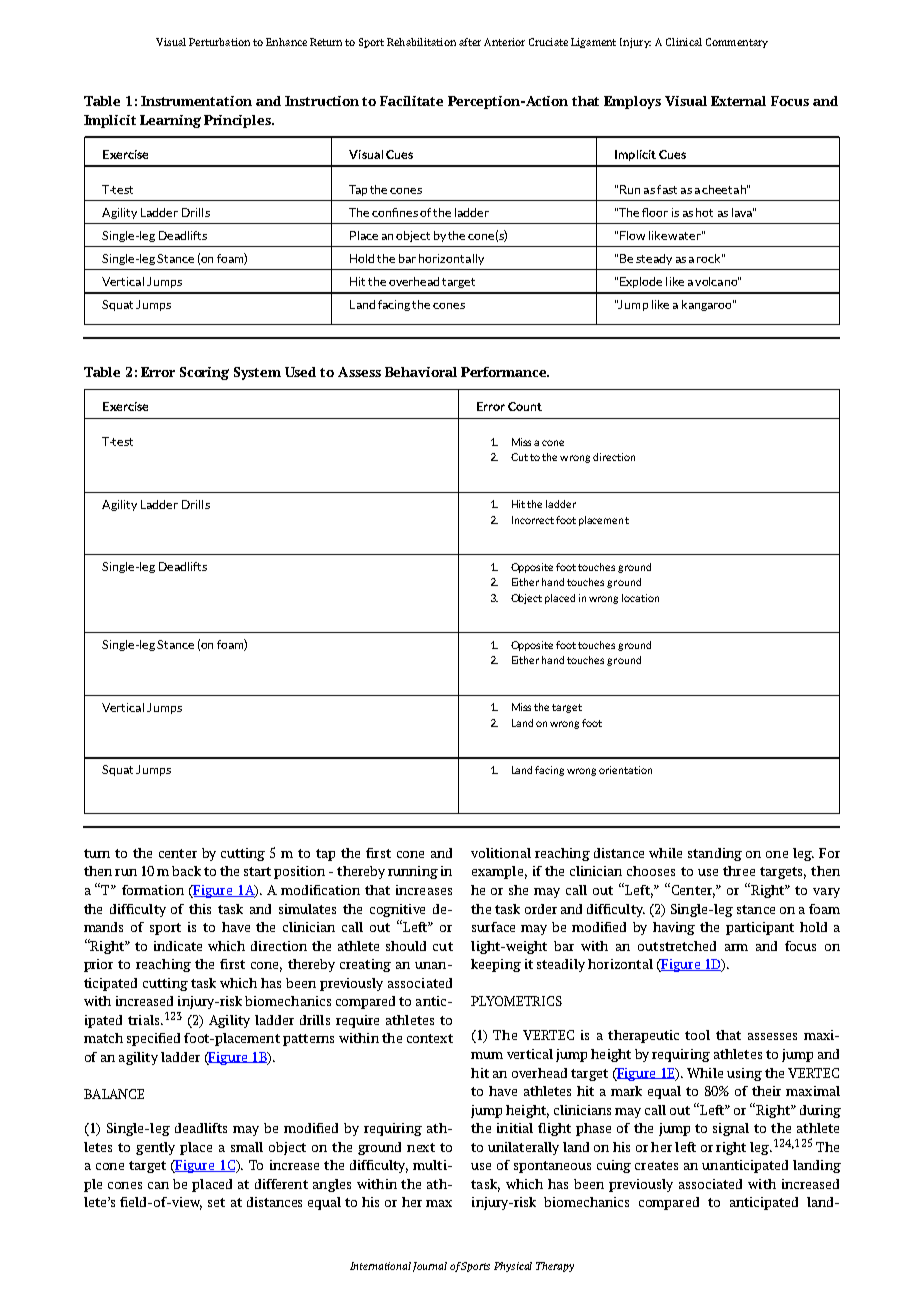  What do you see at coordinates (470, 42) in the document?
I see `after` at bounding box center [470, 42].
